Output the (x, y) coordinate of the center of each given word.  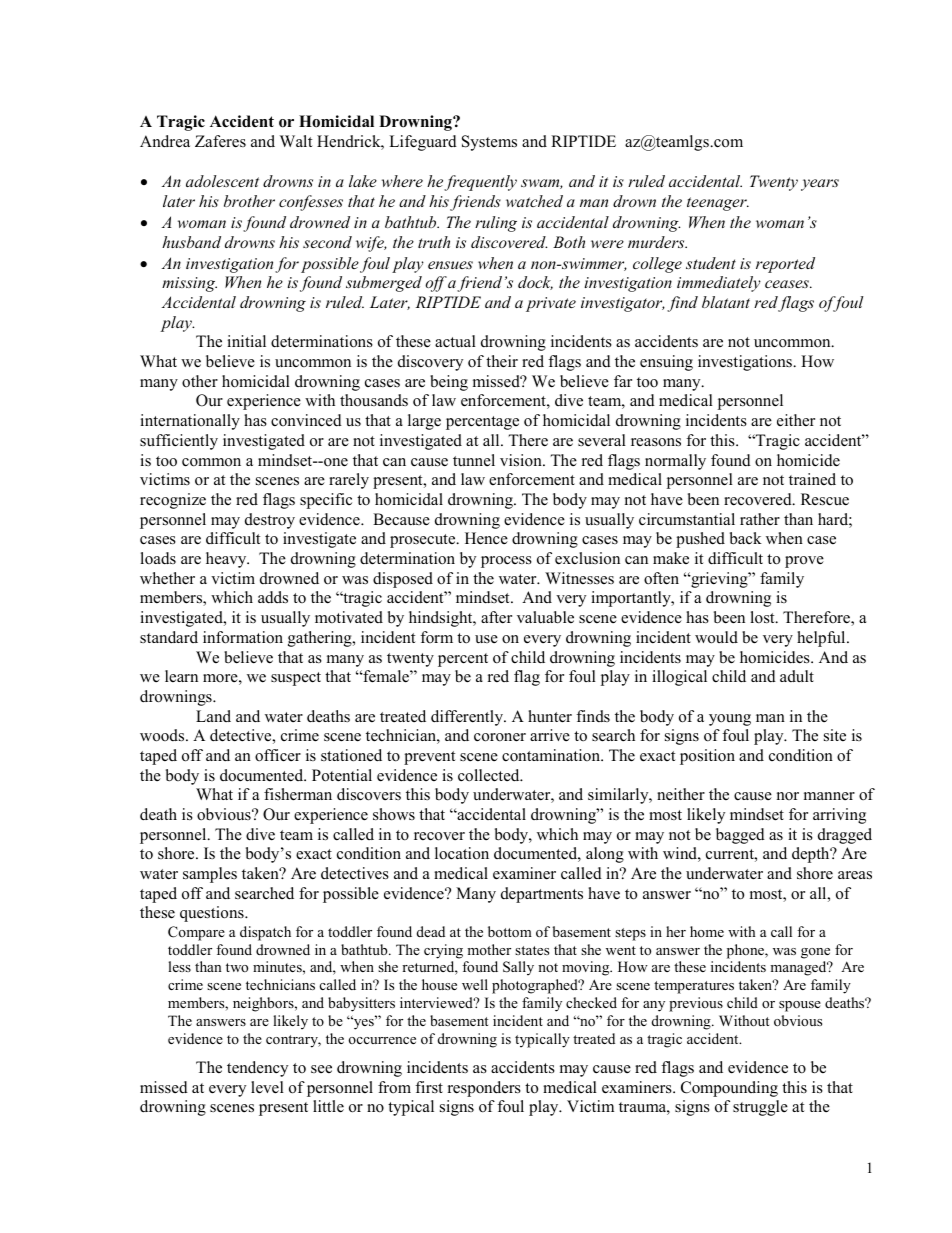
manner (829, 796)
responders (484, 1089)
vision (522, 460)
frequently (480, 183)
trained (812, 479)
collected (490, 775)
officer (278, 755)
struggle (760, 1108)
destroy (270, 521)
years (820, 185)
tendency (257, 1069)
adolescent (222, 181)
